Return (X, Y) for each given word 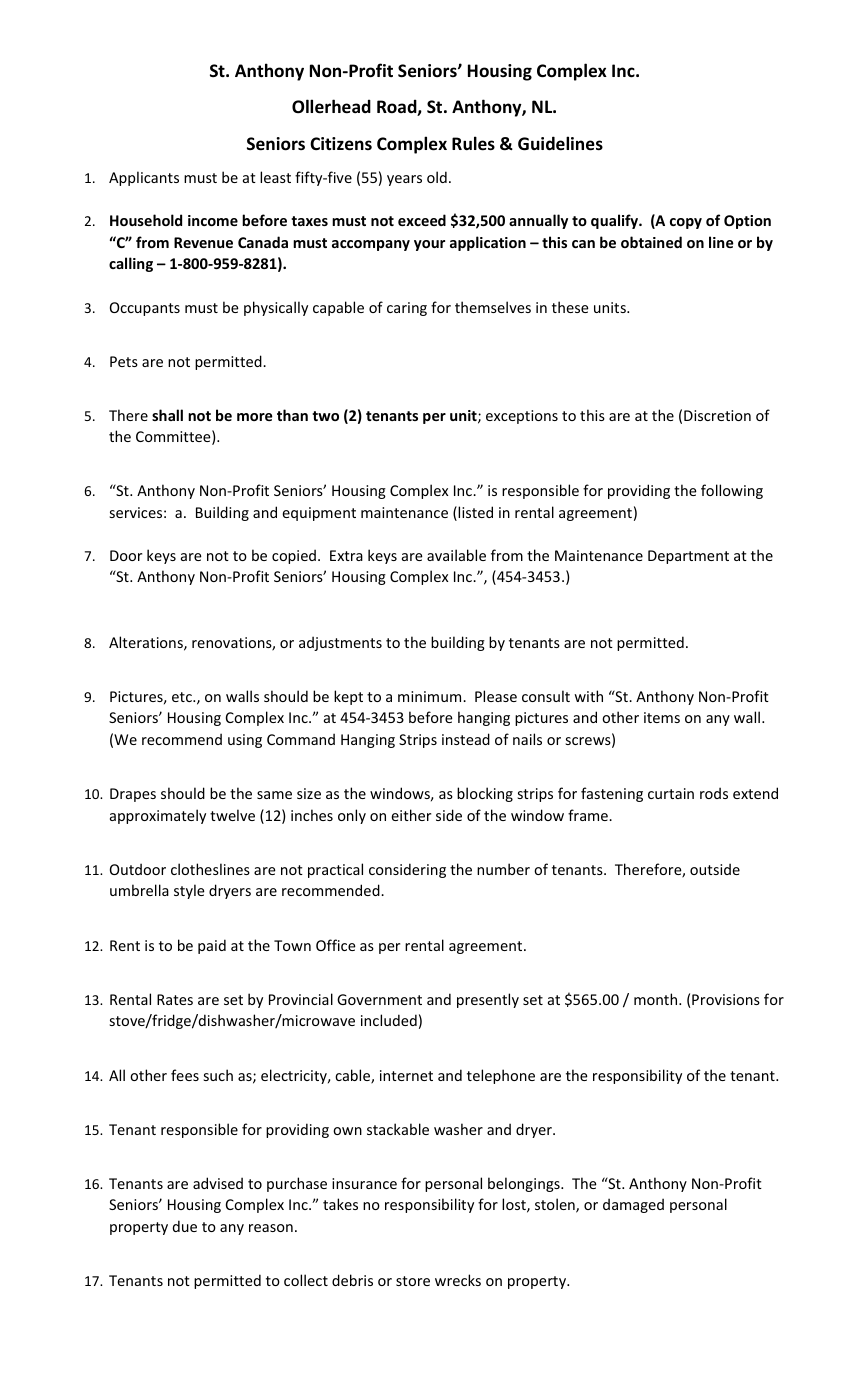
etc (183, 697)
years (404, 180)
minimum (431, 696)
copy (686, 223)
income (213, 220)
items (662, 717)
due (185, 1226)
